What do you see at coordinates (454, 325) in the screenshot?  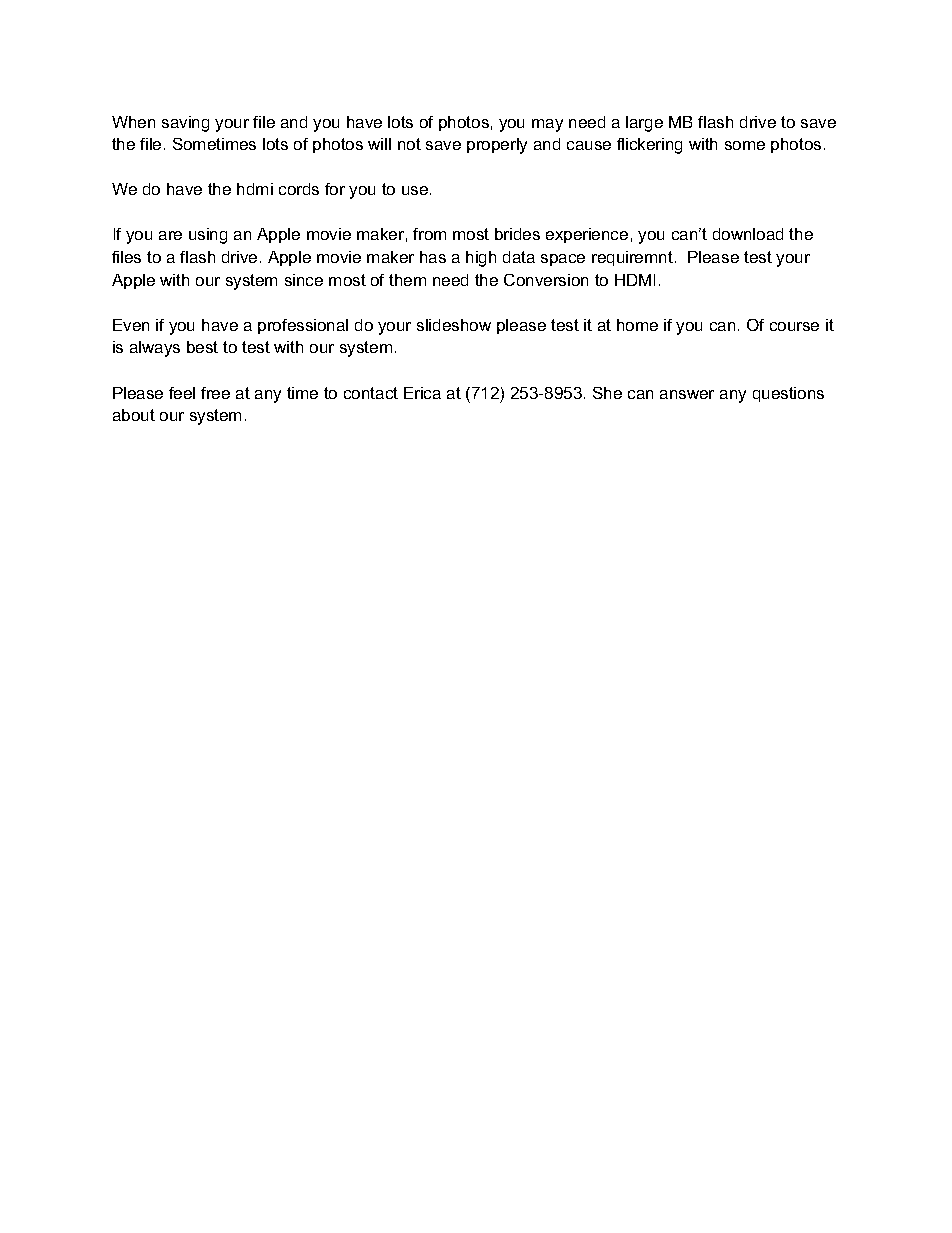 I see `slideshow` at bounding box center [454, 325].
